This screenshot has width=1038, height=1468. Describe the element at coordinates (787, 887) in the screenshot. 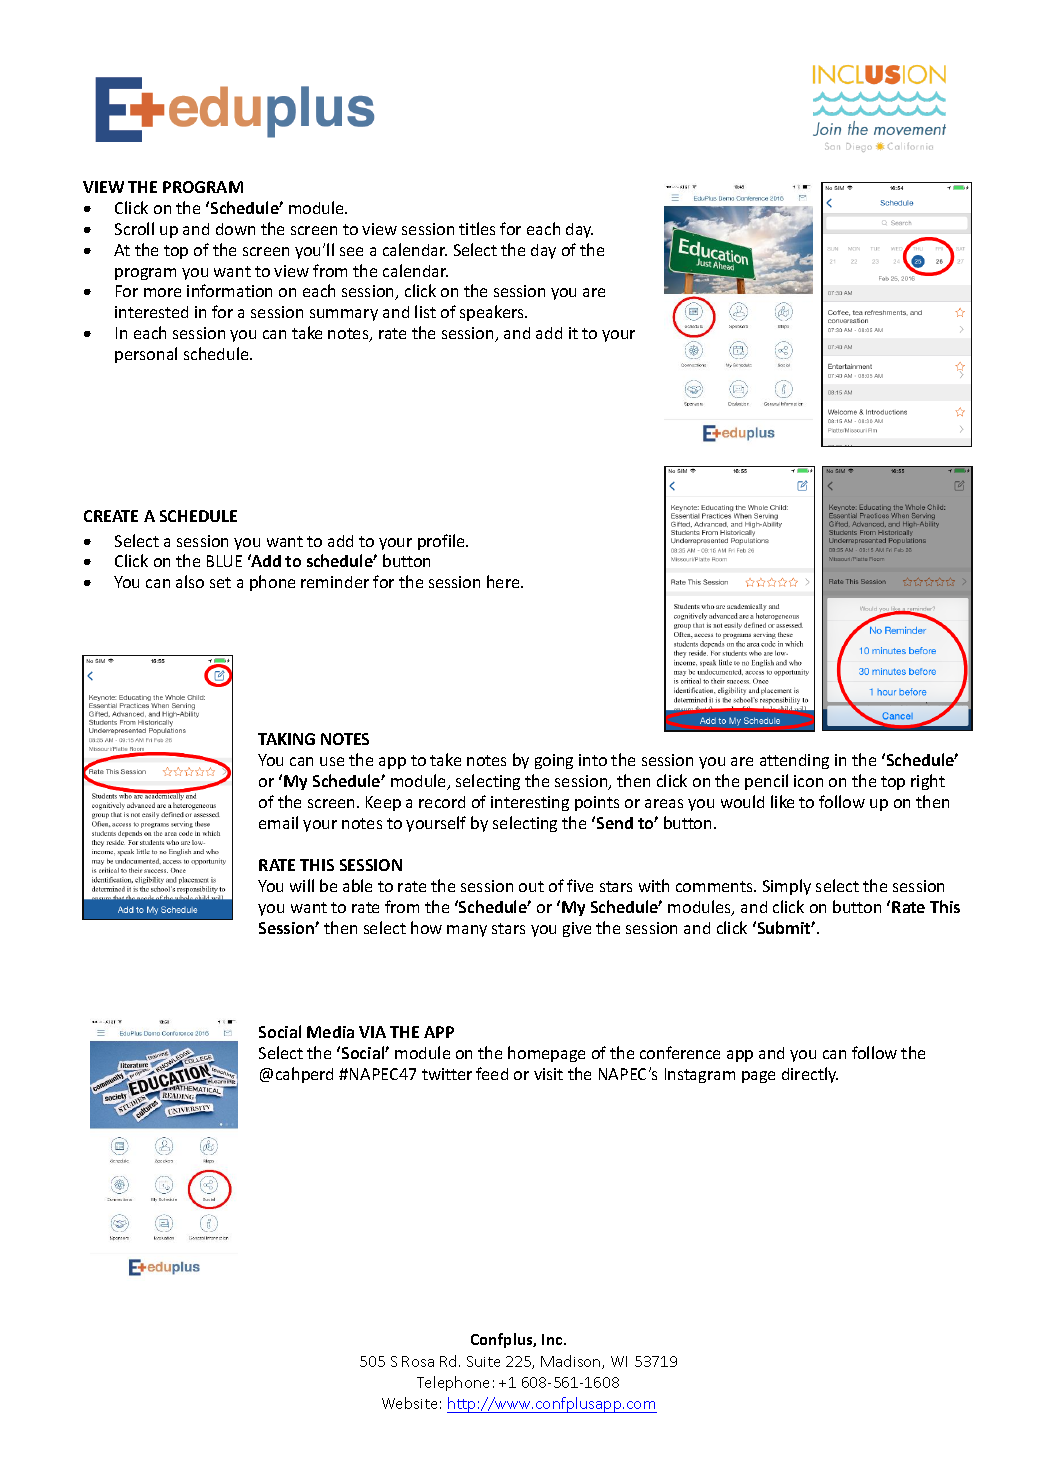

I see `Simply` at that location.
